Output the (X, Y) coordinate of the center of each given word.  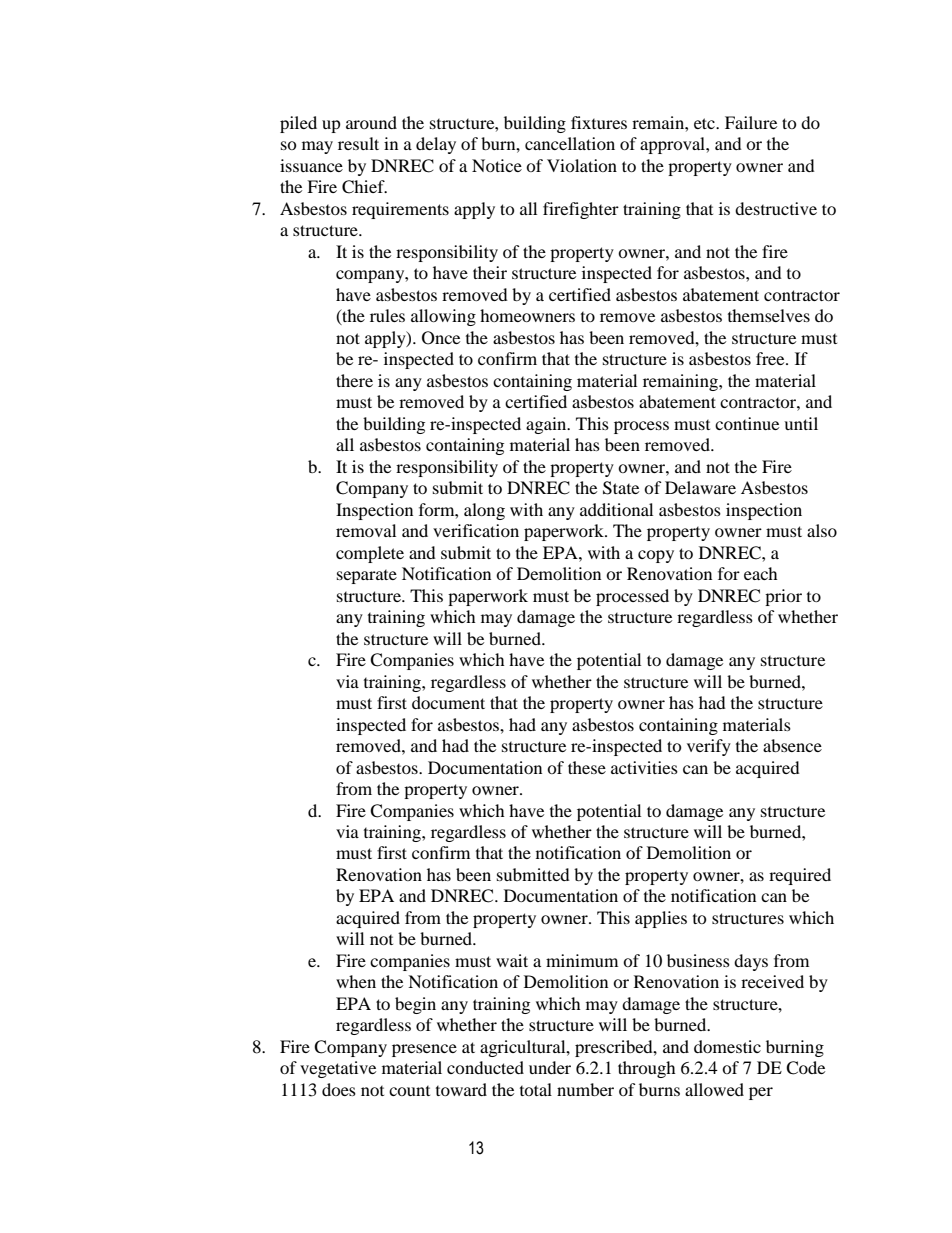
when (356, 981)
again (547, 425)
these (587, 767)
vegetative (338, 1069)
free (771, 358)
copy (656, 556)
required (800, 876)
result (358, 143)
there (354, 380)
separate (367, 577)
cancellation (570, 143)
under (550, 1067)
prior (783, 597)
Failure (751, 122)
